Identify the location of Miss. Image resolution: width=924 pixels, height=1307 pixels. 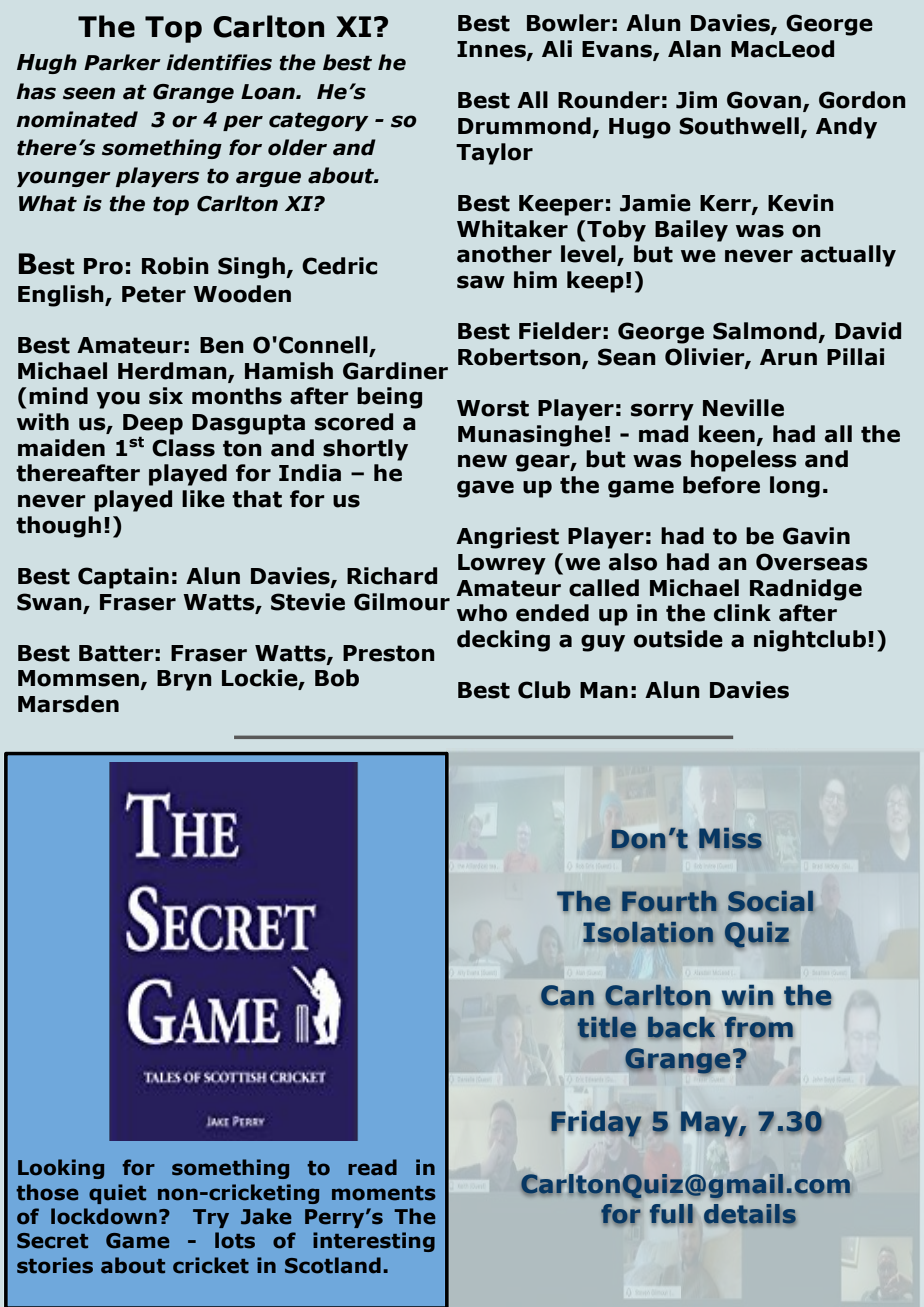
(730, 839).
